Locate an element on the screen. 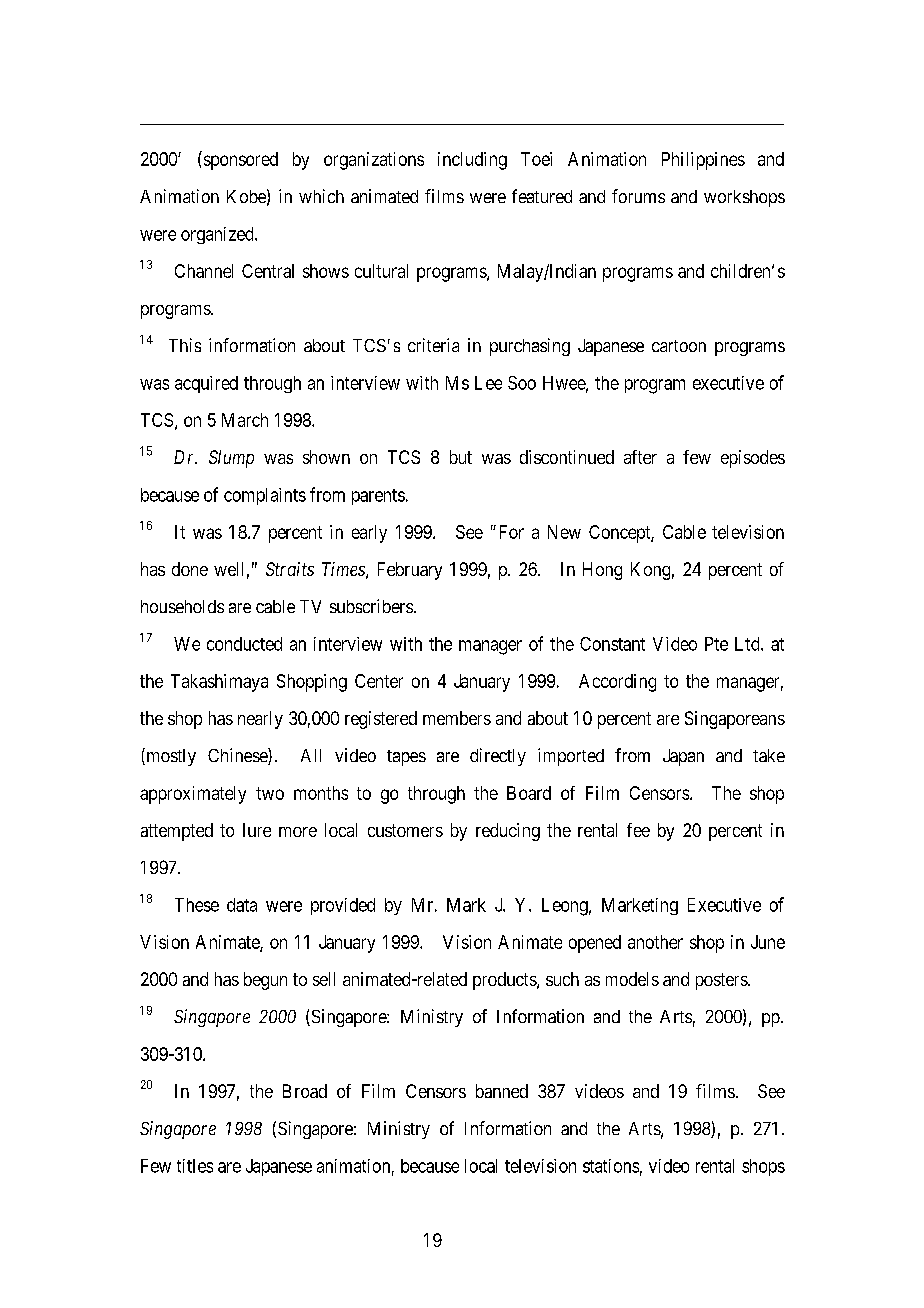  members is located at coordinates (457, 718).
